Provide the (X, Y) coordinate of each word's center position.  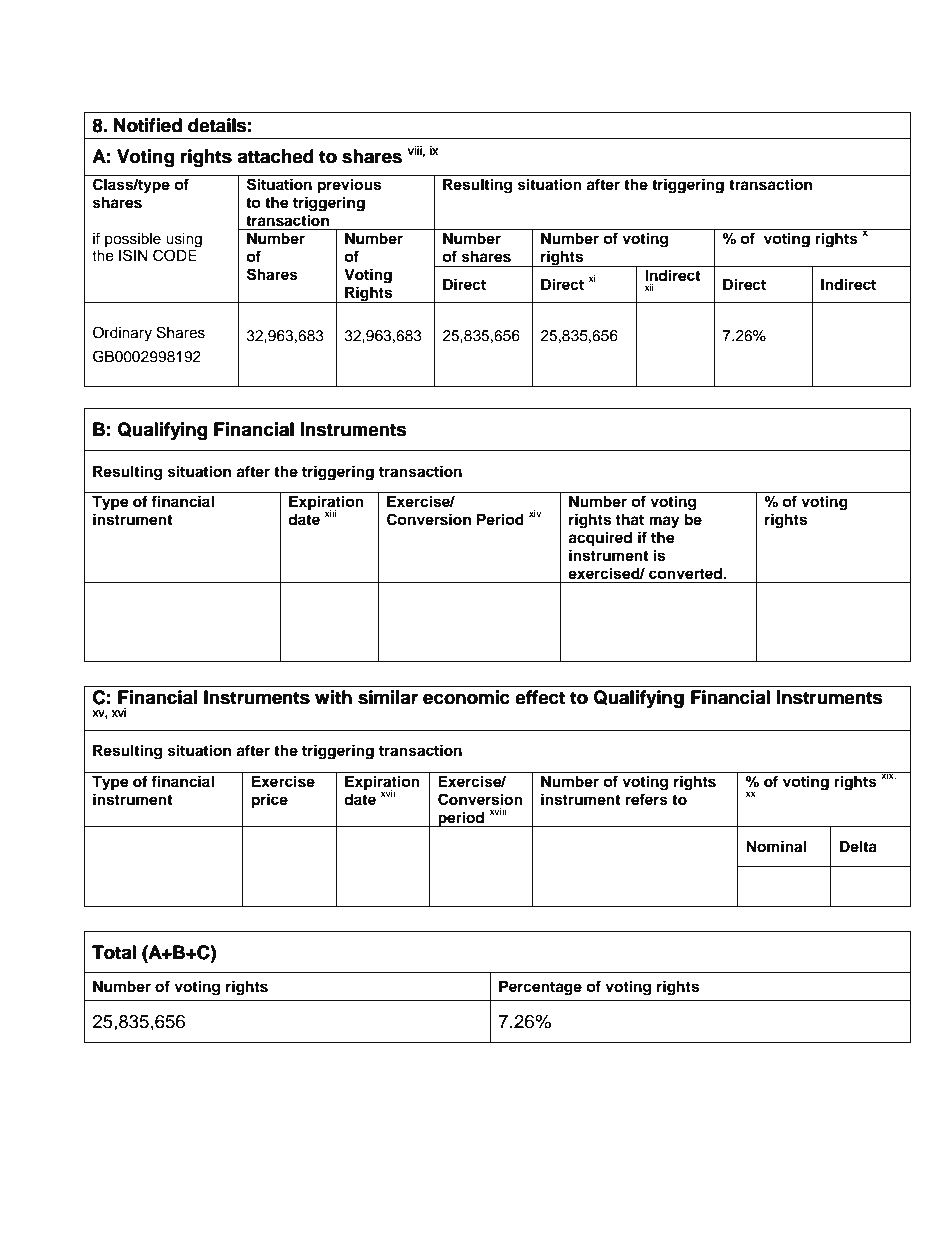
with (333, 697)
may (664, 522)
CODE (176, 254)
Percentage (540, 988)
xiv (535, 513)
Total (114, 952)
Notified (148, 125)
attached (275, 156)
